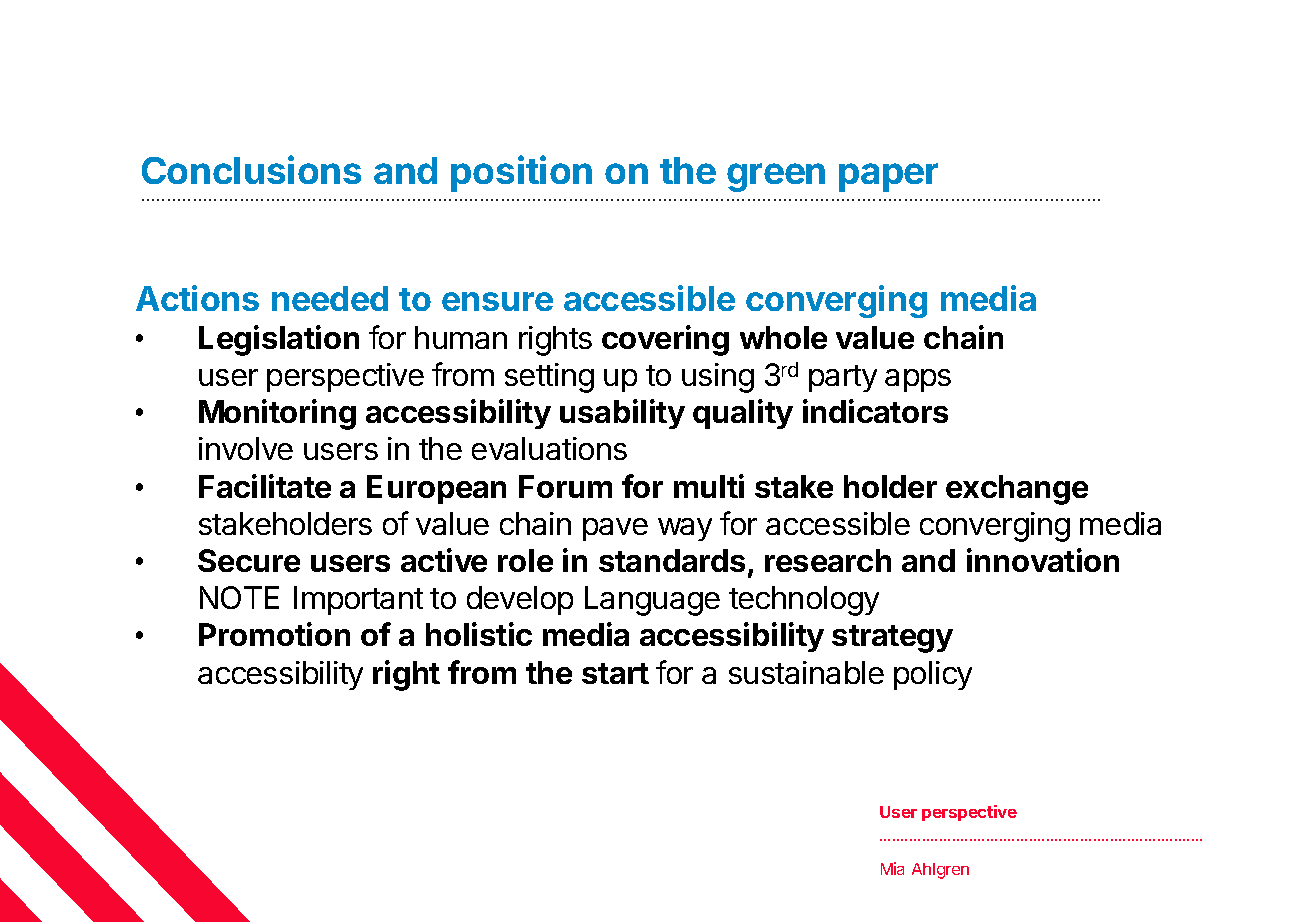  I want to click on paper, so click(888, 177).
